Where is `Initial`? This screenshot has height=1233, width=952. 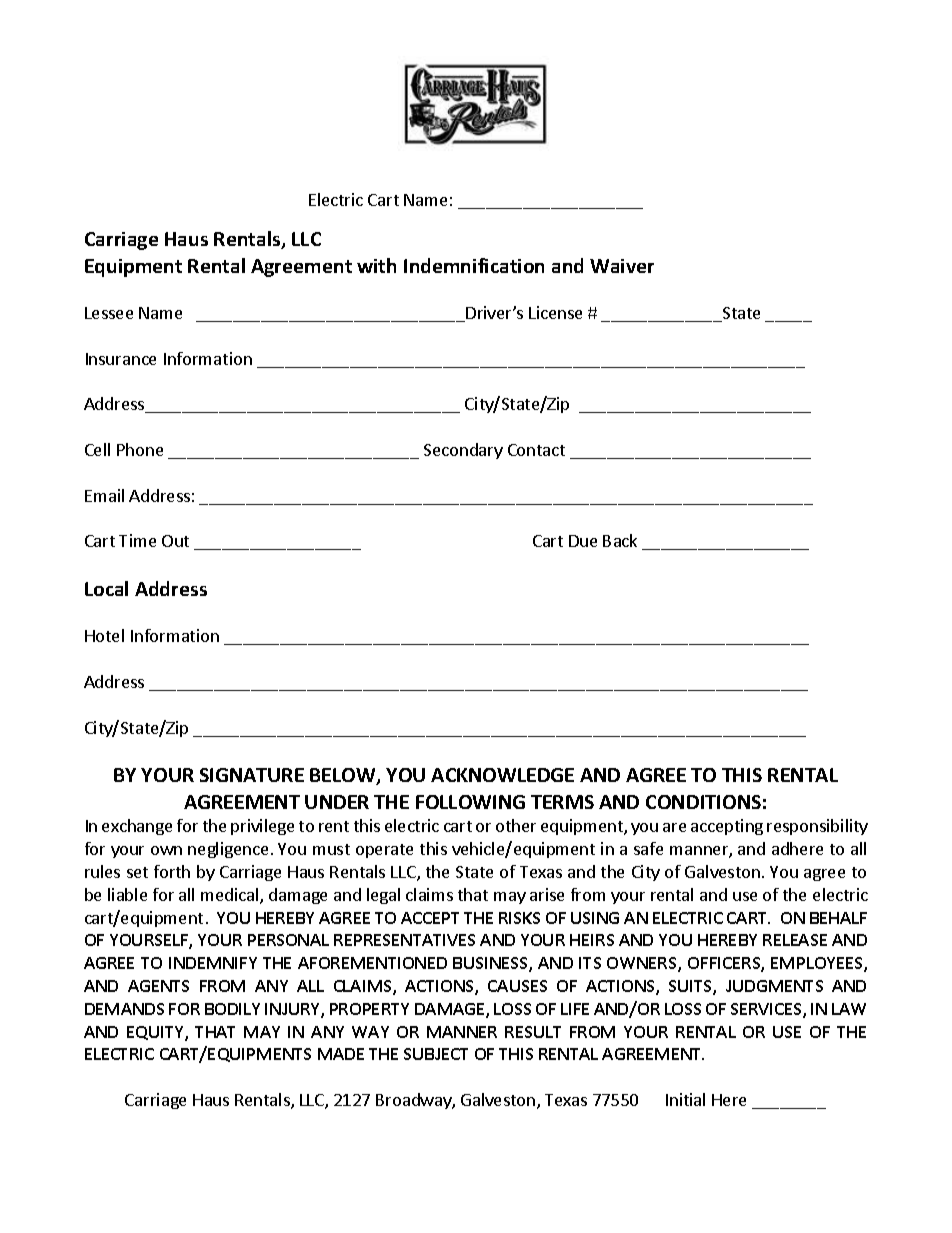
Initial is located at coordinates (685, 1099).
